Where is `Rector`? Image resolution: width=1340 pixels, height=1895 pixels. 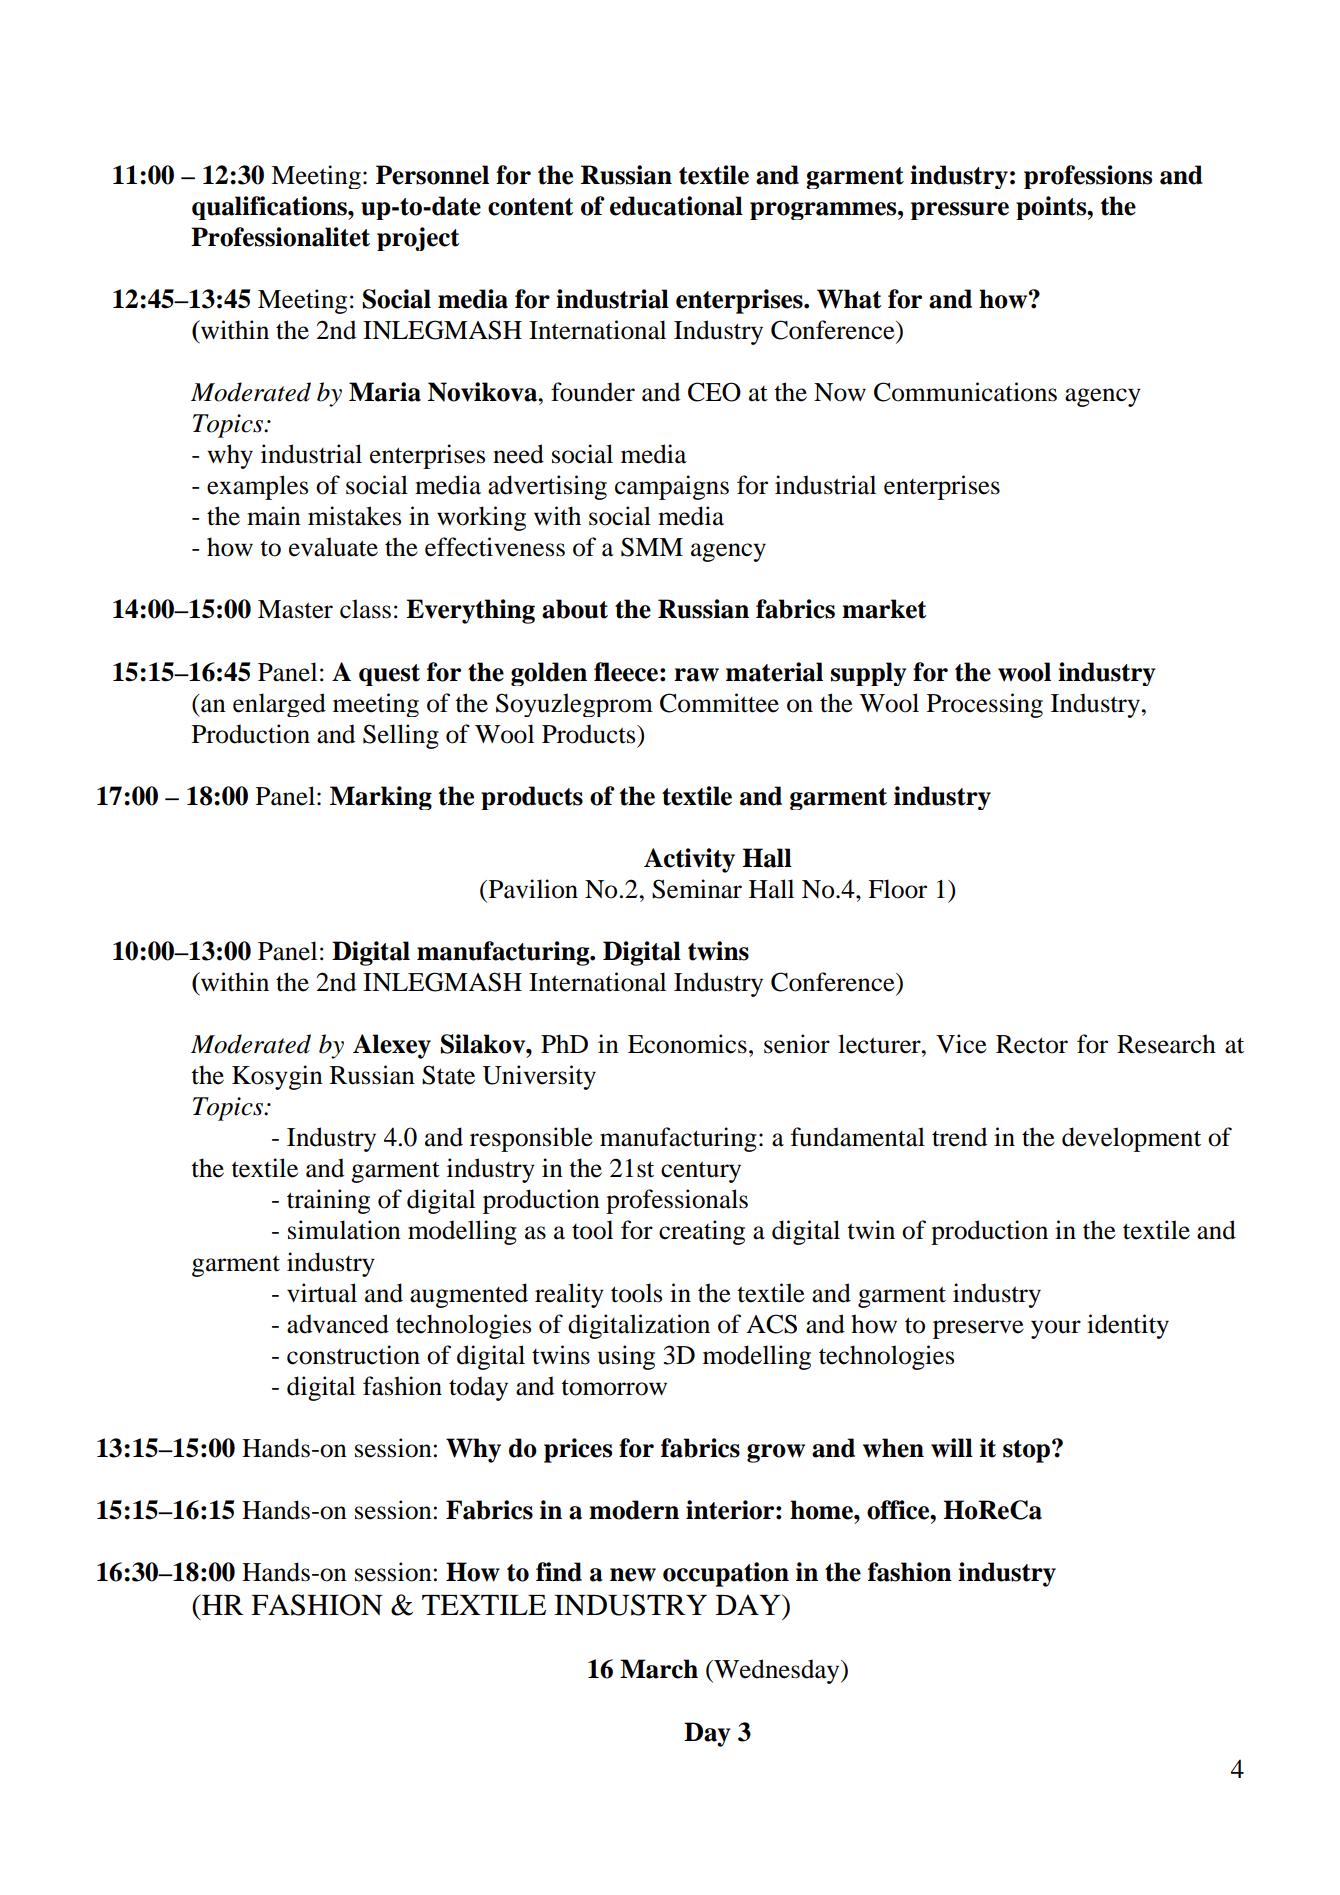 Rector is located at coordinates (1032, 1044).
